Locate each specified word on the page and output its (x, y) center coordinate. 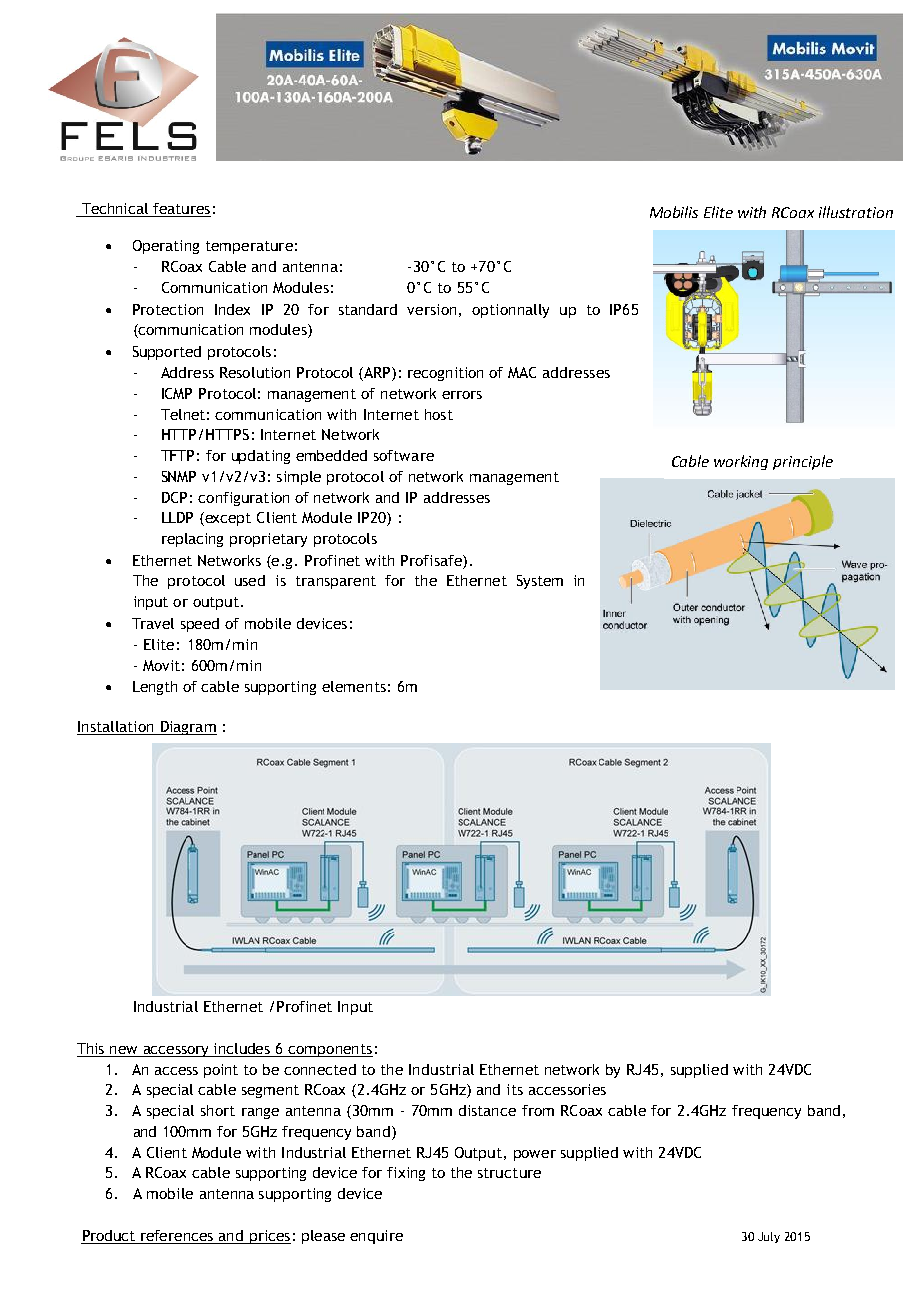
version (431, 309)
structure (509, 1173)
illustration (856, 212)
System (540, 582)
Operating (166, 247)
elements (354, 686)
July (769, 1237)
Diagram (187, 728)
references (177, 1235)
